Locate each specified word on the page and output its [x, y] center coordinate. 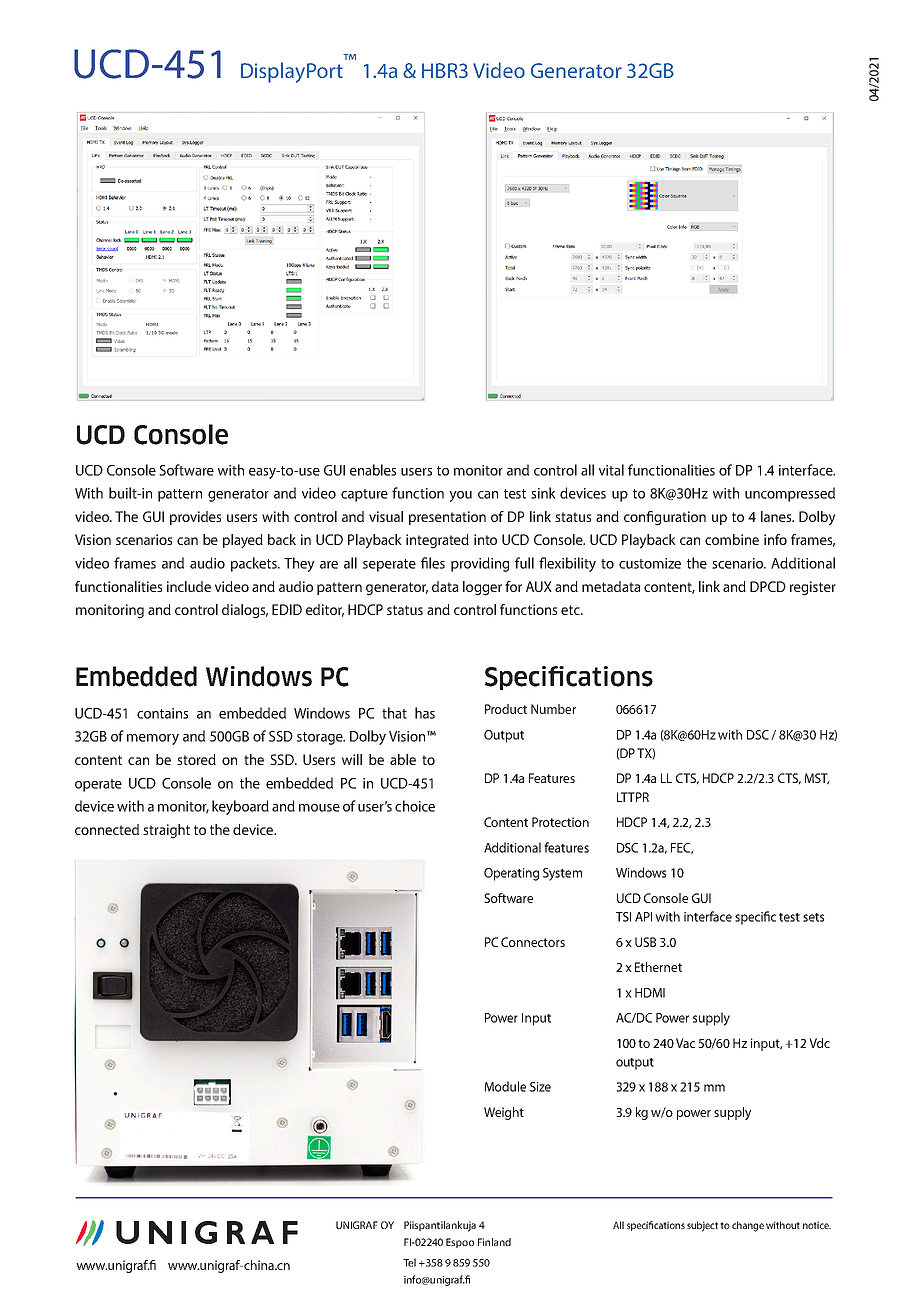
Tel [409, 1262]
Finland [494, 1242]
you [460, 496]
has [425, 713]
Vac [685, 1043]
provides [195, 518]
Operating [511, 874]
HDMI [650, 993]
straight [166, 831]
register [813, 588]
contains [162, 713]
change [748, 1226]
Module [505, 1086]
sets [813, 917]
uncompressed [790, 494]
